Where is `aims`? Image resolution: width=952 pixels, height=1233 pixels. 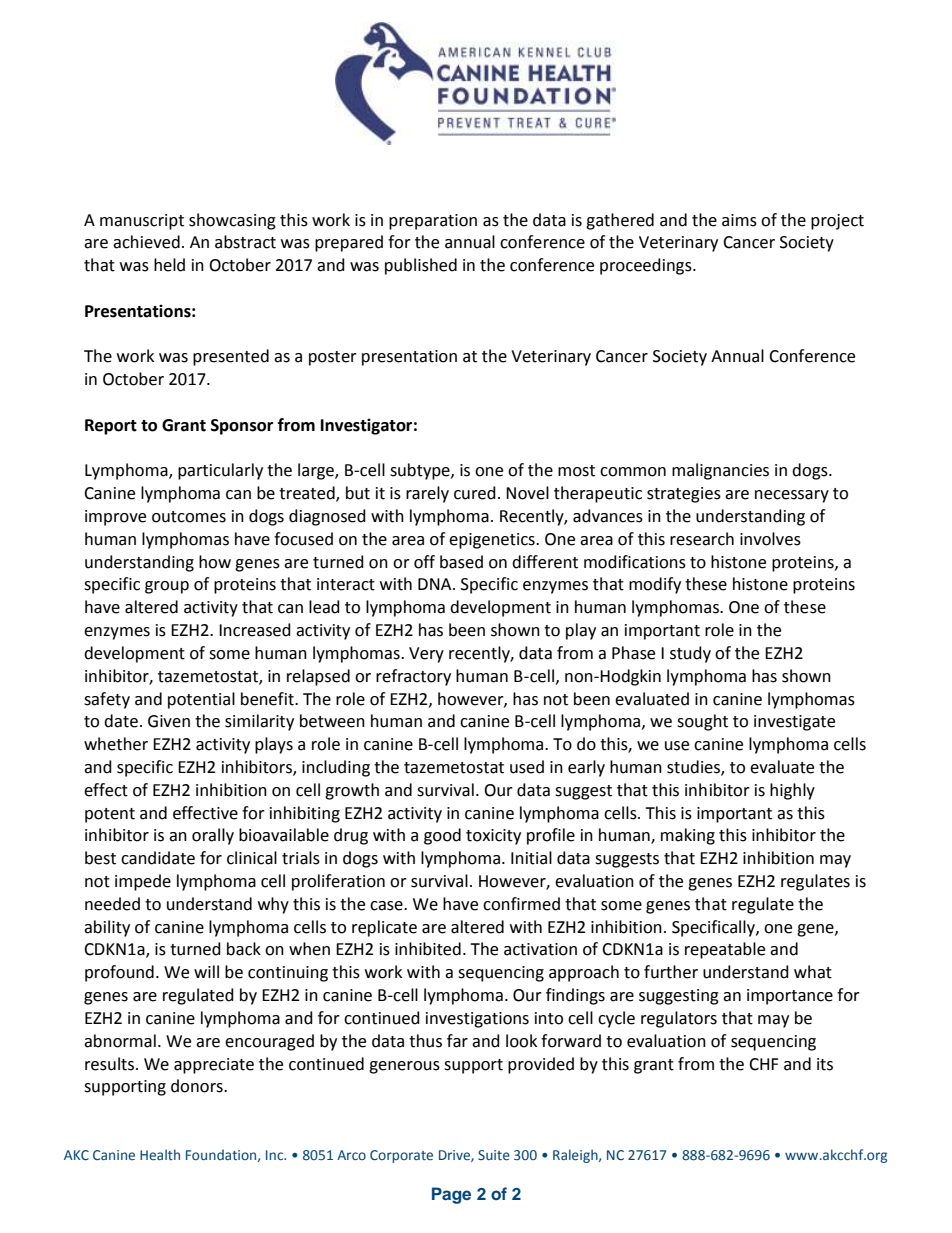 aims is located at coordinates (739, 220).
